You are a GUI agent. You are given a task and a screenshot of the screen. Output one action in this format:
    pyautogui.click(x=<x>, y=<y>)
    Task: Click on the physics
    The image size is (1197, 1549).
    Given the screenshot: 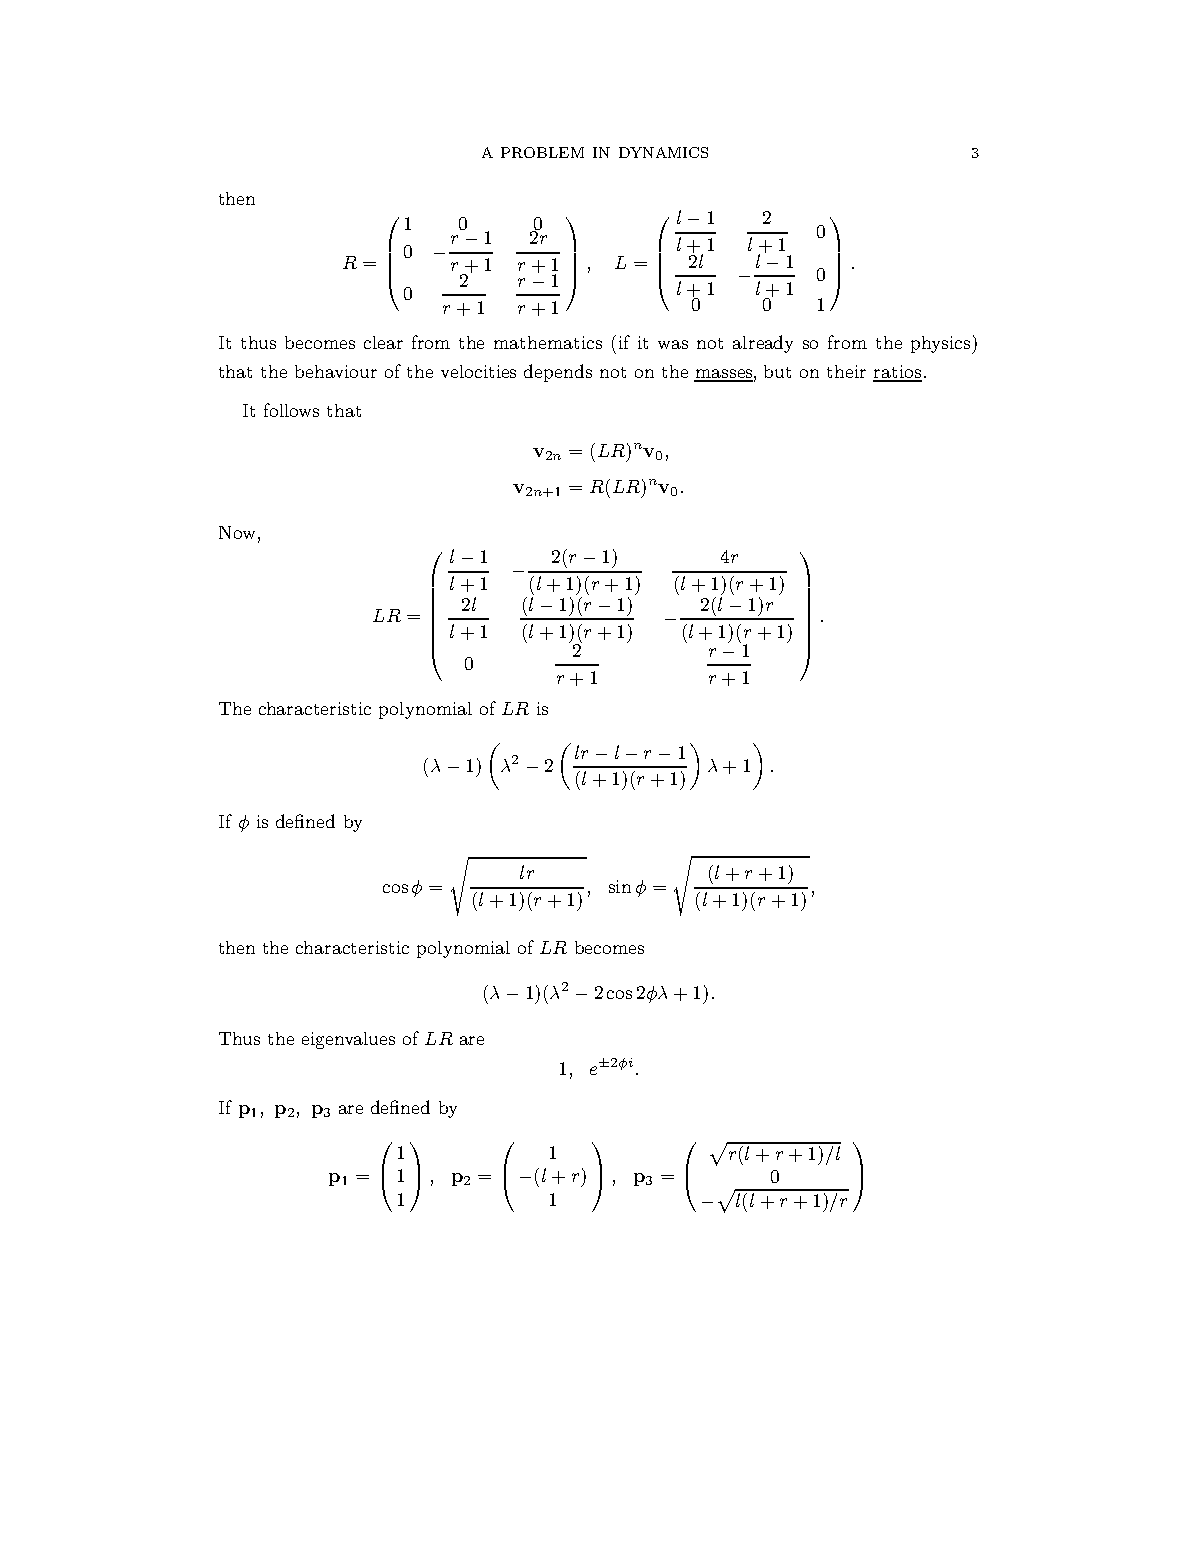 What is the action you would take?
    pyautogui.click(x=942, y=345)
